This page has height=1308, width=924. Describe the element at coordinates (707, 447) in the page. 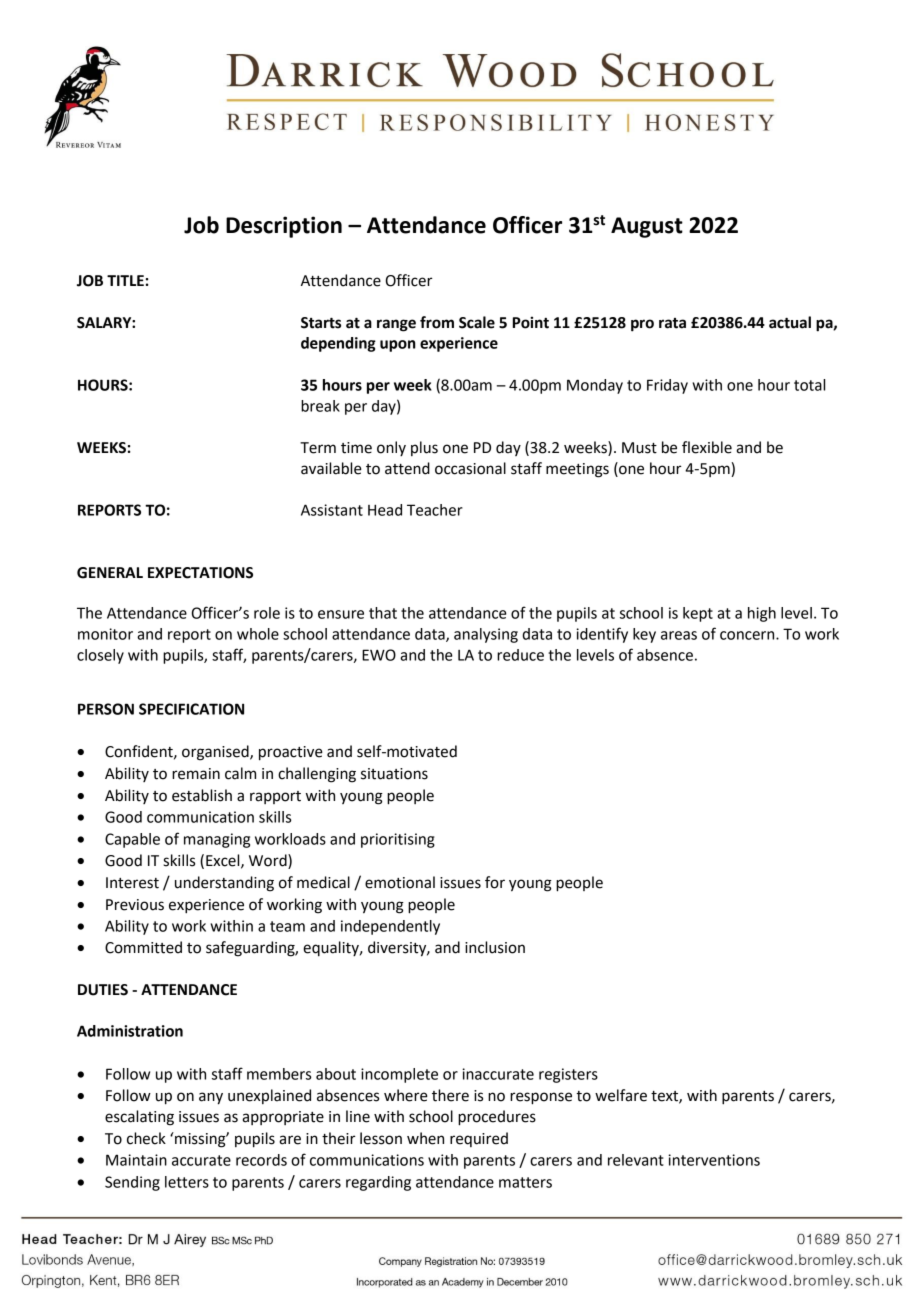

I see `flexible` at that location.
